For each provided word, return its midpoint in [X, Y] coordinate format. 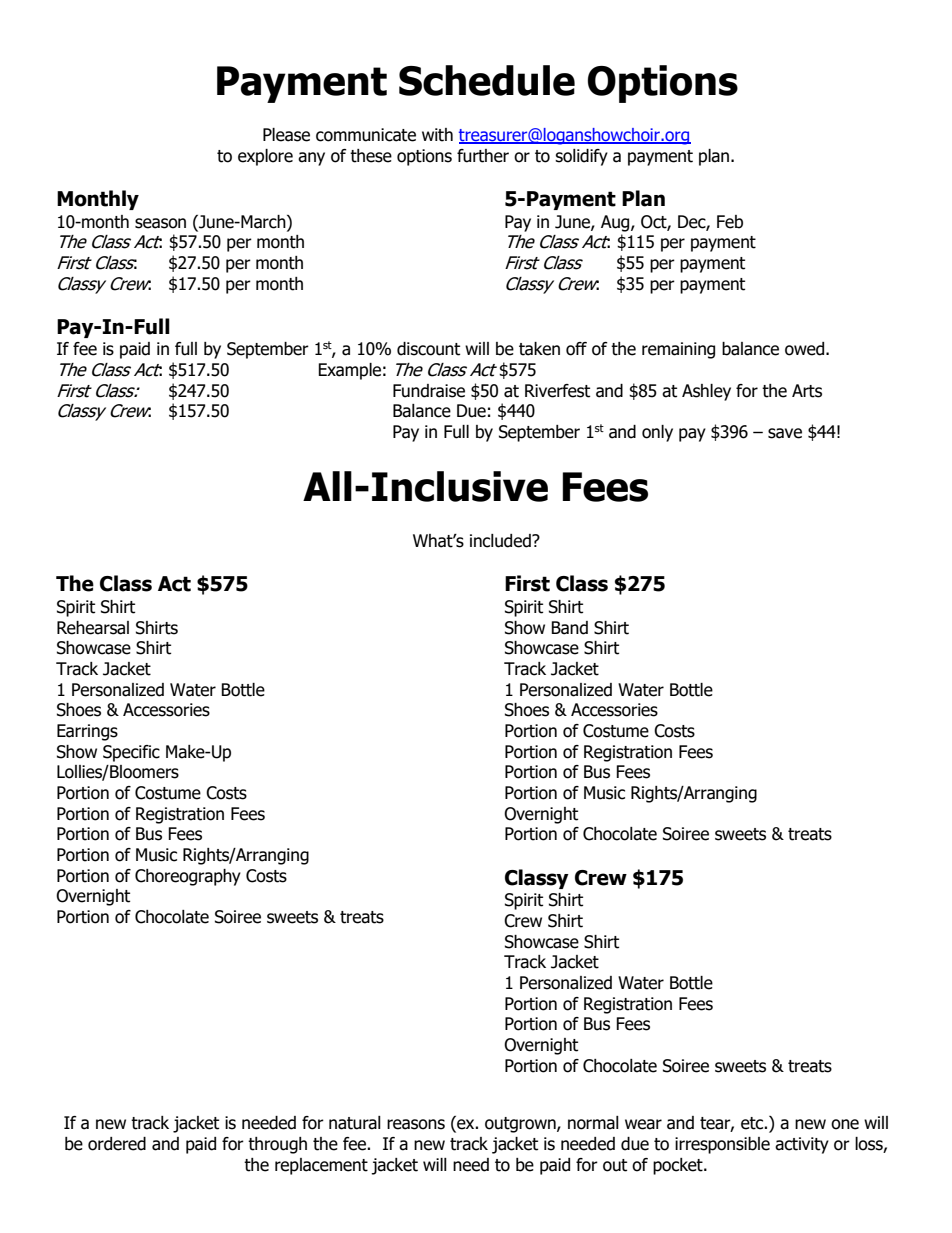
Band [569, 628]
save [785, 433]
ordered [117, 1144]
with [437, 135]
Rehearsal [93, 628]
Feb [730, 222]
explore [265, 157]
